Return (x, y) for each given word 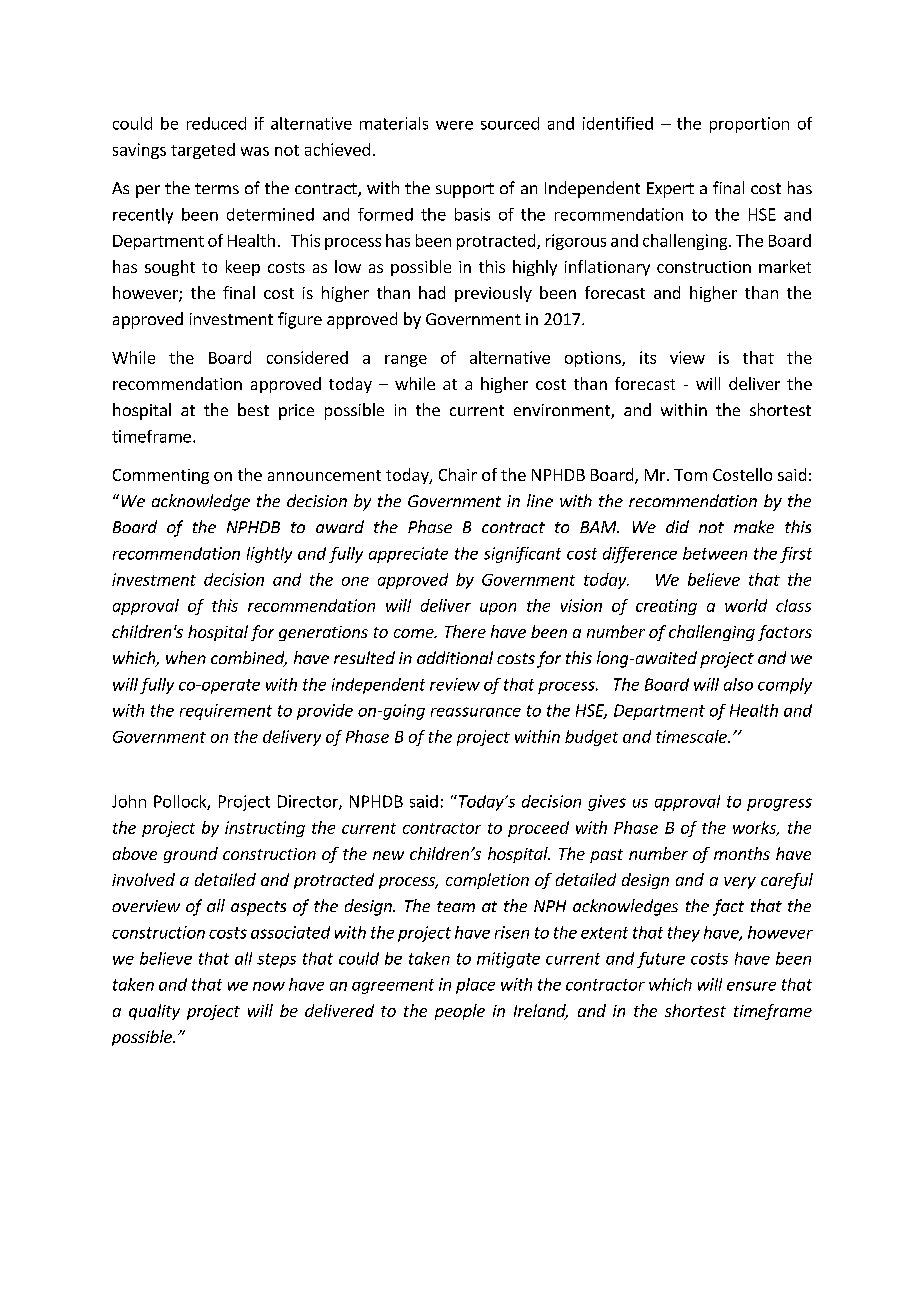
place (475, 986)
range (406, 361)
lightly (269, 555)
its (648, 357)
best (253, 409)
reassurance (476, 712)
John (129, 801)
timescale (692, 736)
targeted (203, 151)
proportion (749, 125)
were (454, 125)
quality (154, 1012)
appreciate (408, 555)
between (715, 553)
